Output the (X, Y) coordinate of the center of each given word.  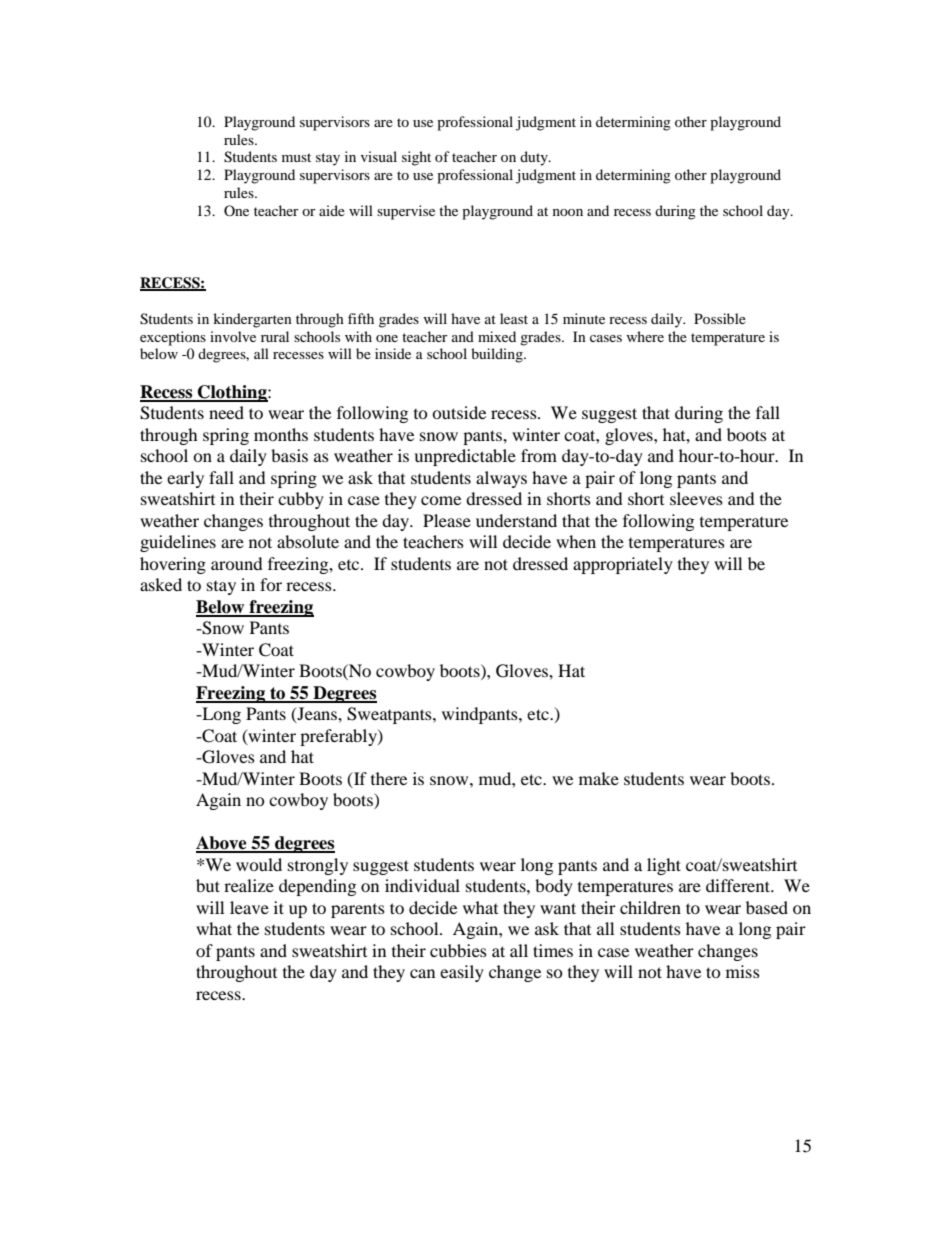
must (296, 157)
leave (249, 907)
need (226, 412)
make (599, 778)
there (389, 778)
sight (416, 158)
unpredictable (465, 457)
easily (462, 973)
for (271, 584)
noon (568, 212)
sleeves (696, 498)
